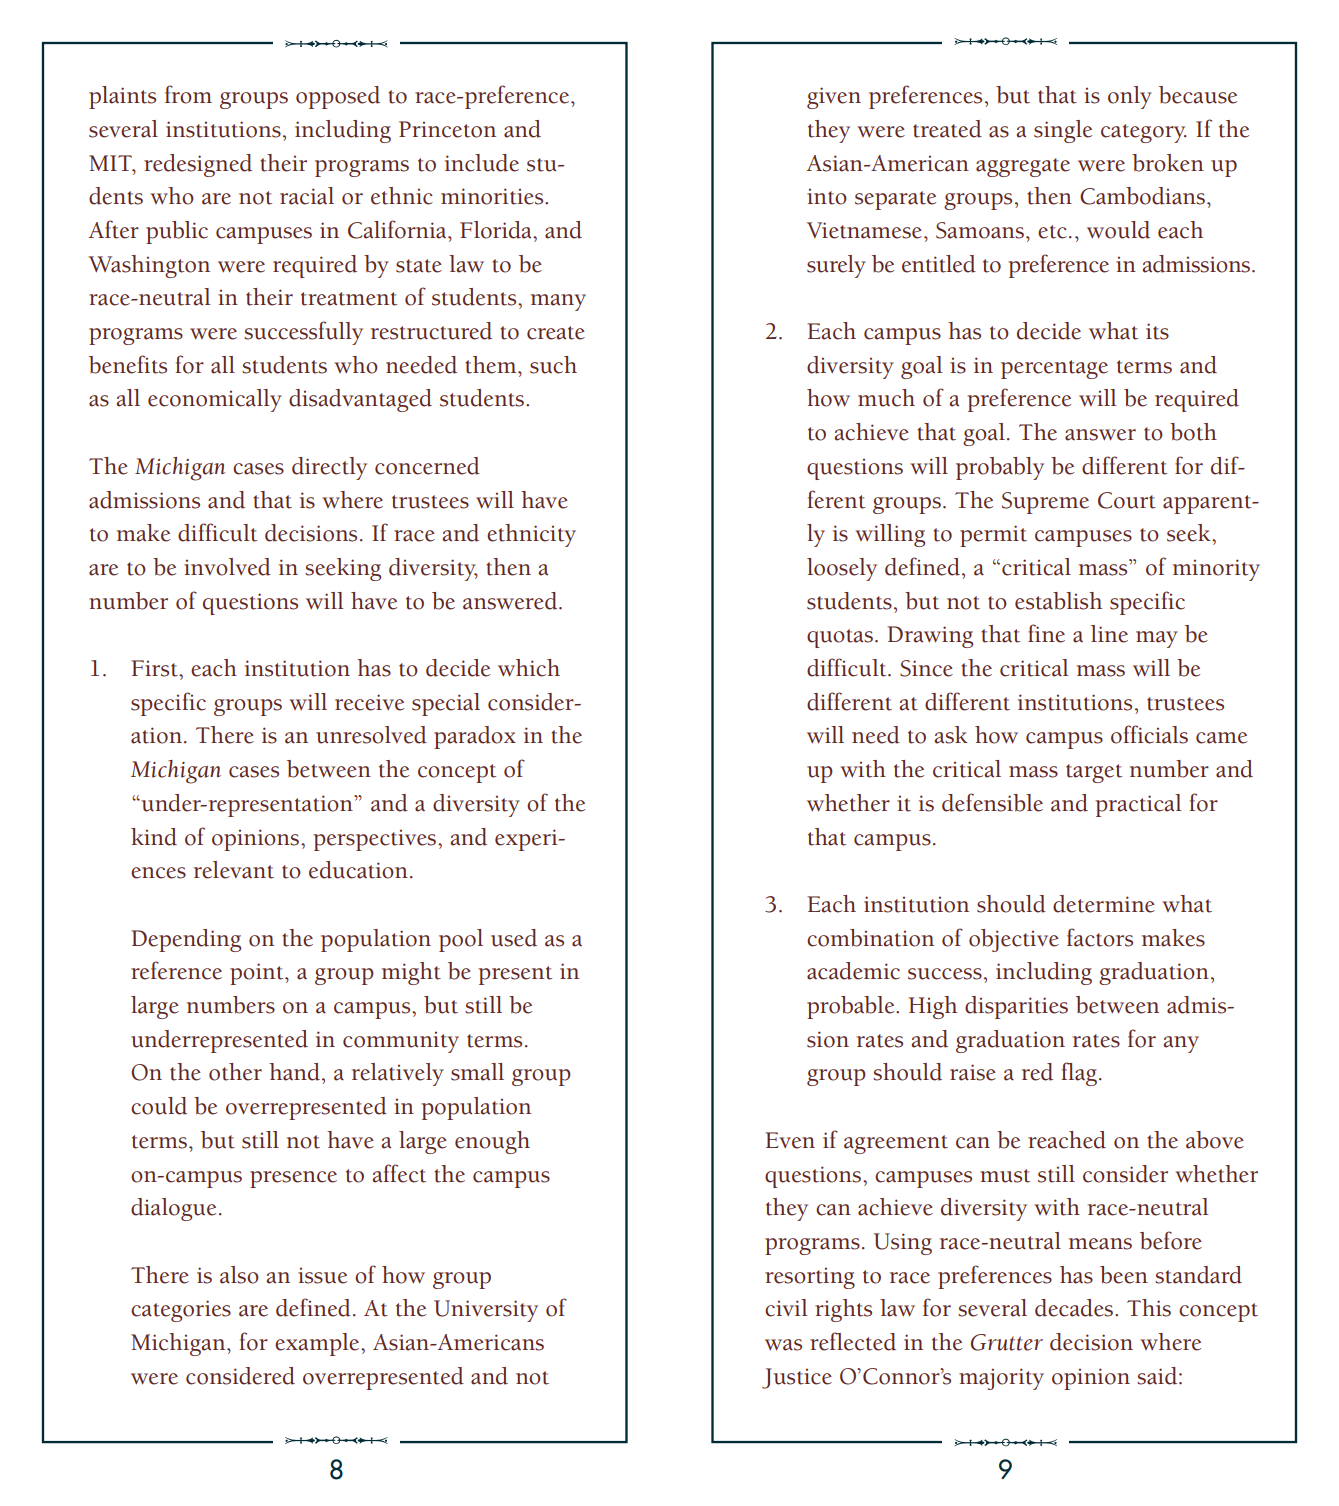 The image size is (1339, 1506). What do you see at coordinates (198, 165) in the screenshot?
I see `redesigned` at bounding box center [198, 165].
